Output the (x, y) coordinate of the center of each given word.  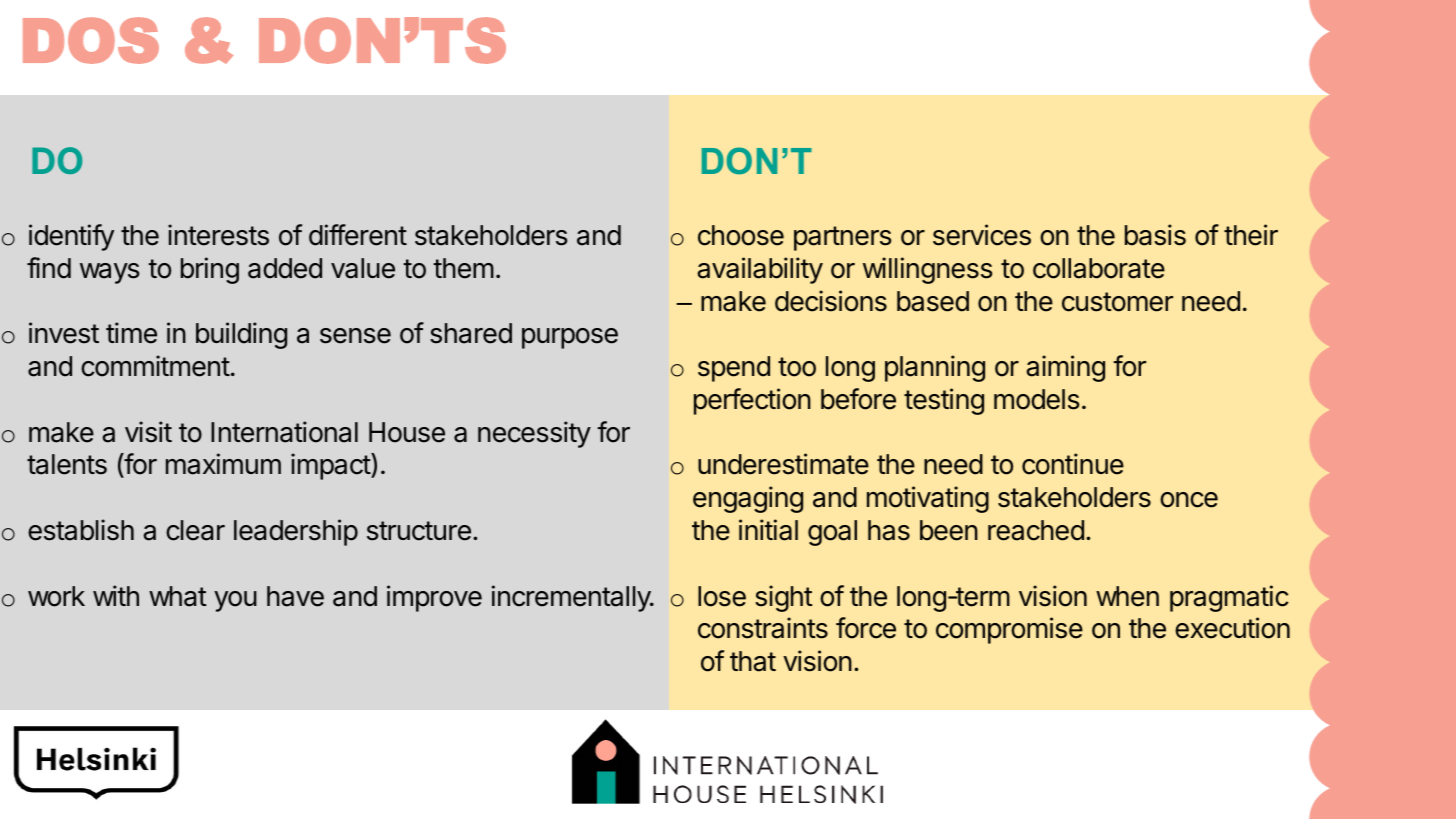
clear (195, 530)
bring (210, 270)
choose (741, 235)
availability (760, 270)
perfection (752, 401)
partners (843, 238)
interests (218, 235)
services (982, 235)
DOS (91, 40)
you (235, 601)
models (1037, 399)
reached (1036, 530)
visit (148, 432)
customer (1117, 302)
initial (768, 530)
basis (1155, 235)
